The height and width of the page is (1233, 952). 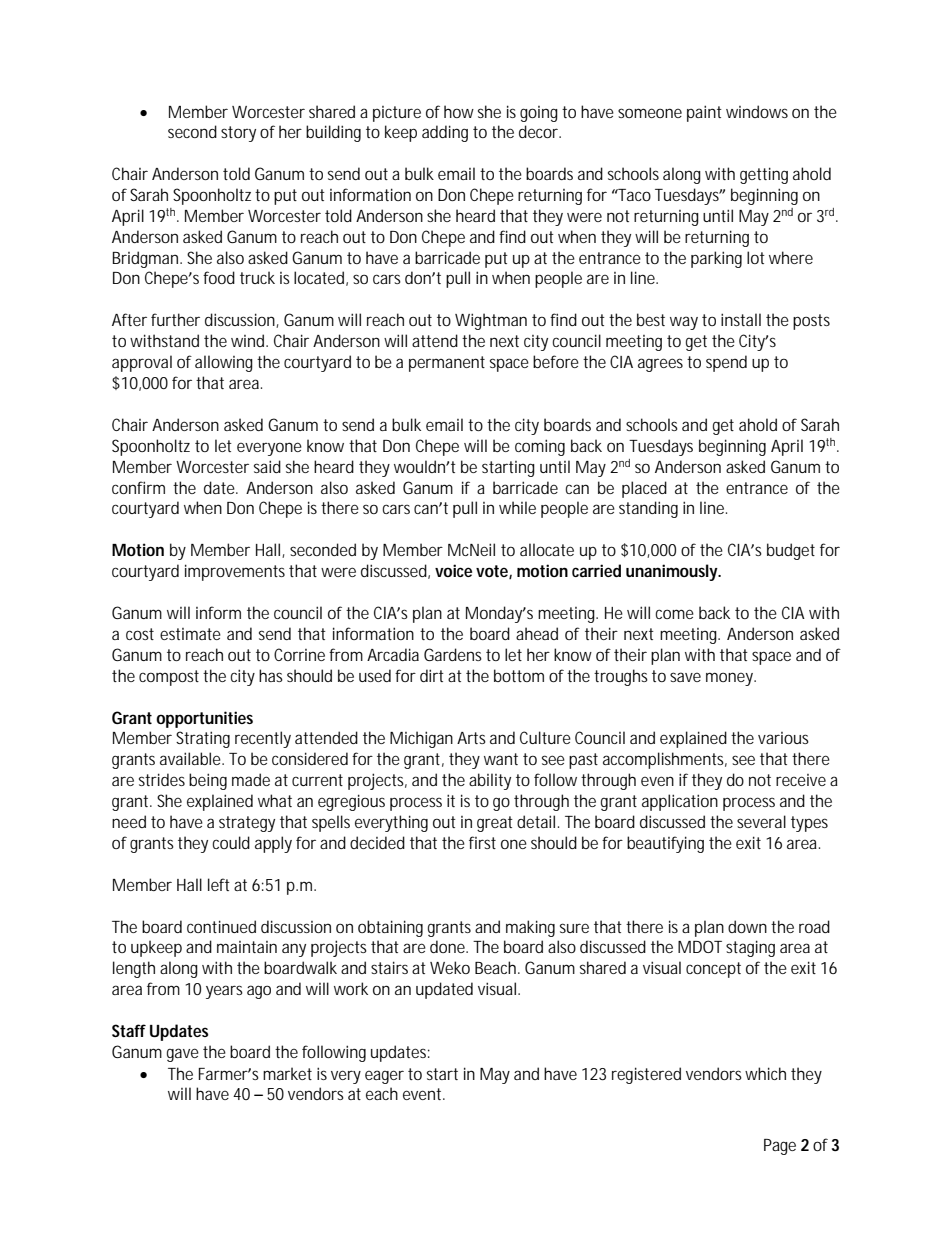 I want to click on left, so click(x=219, y=884).
